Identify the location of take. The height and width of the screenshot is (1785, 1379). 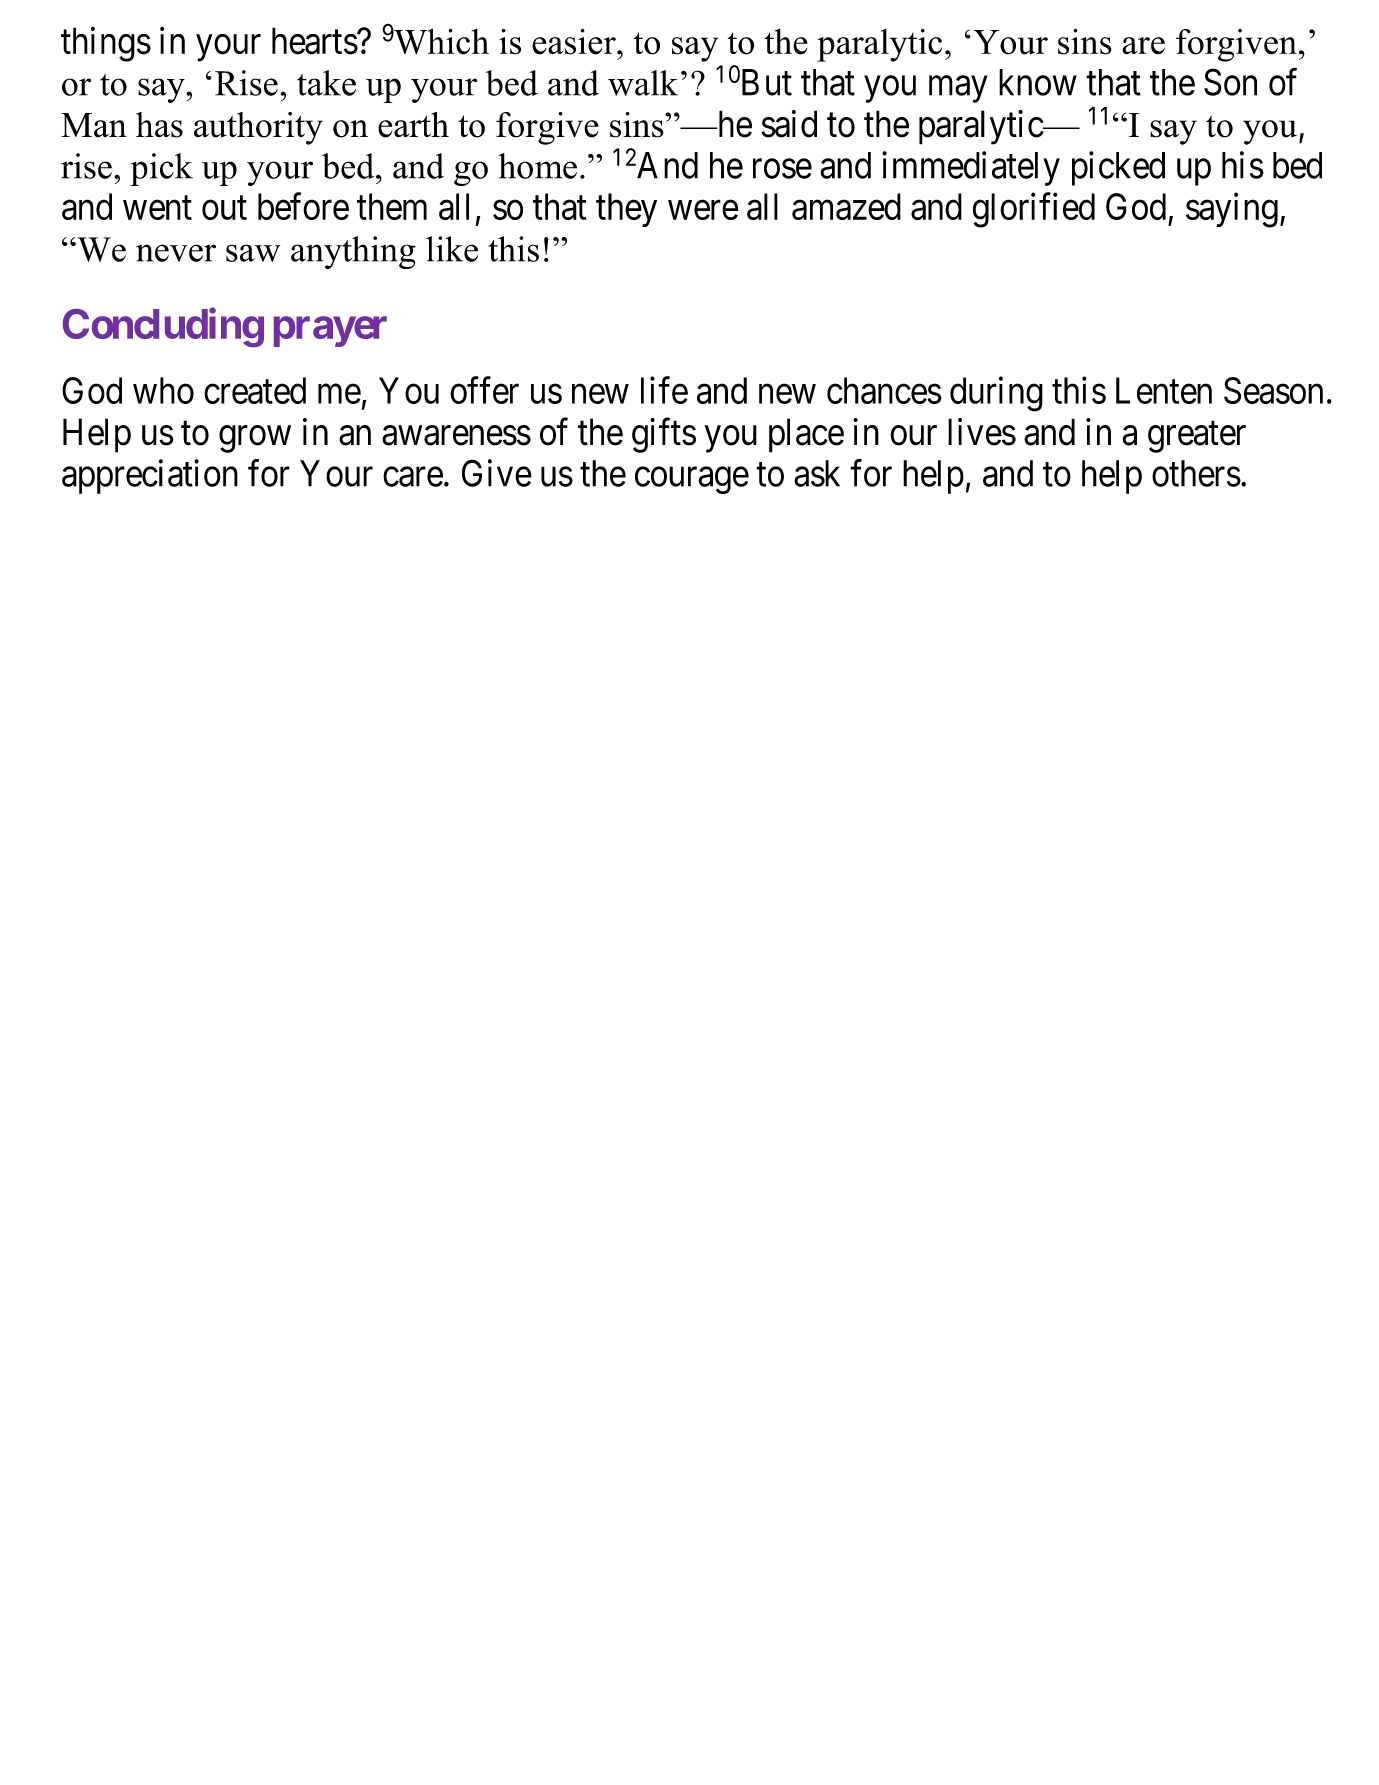
(326, 83).
